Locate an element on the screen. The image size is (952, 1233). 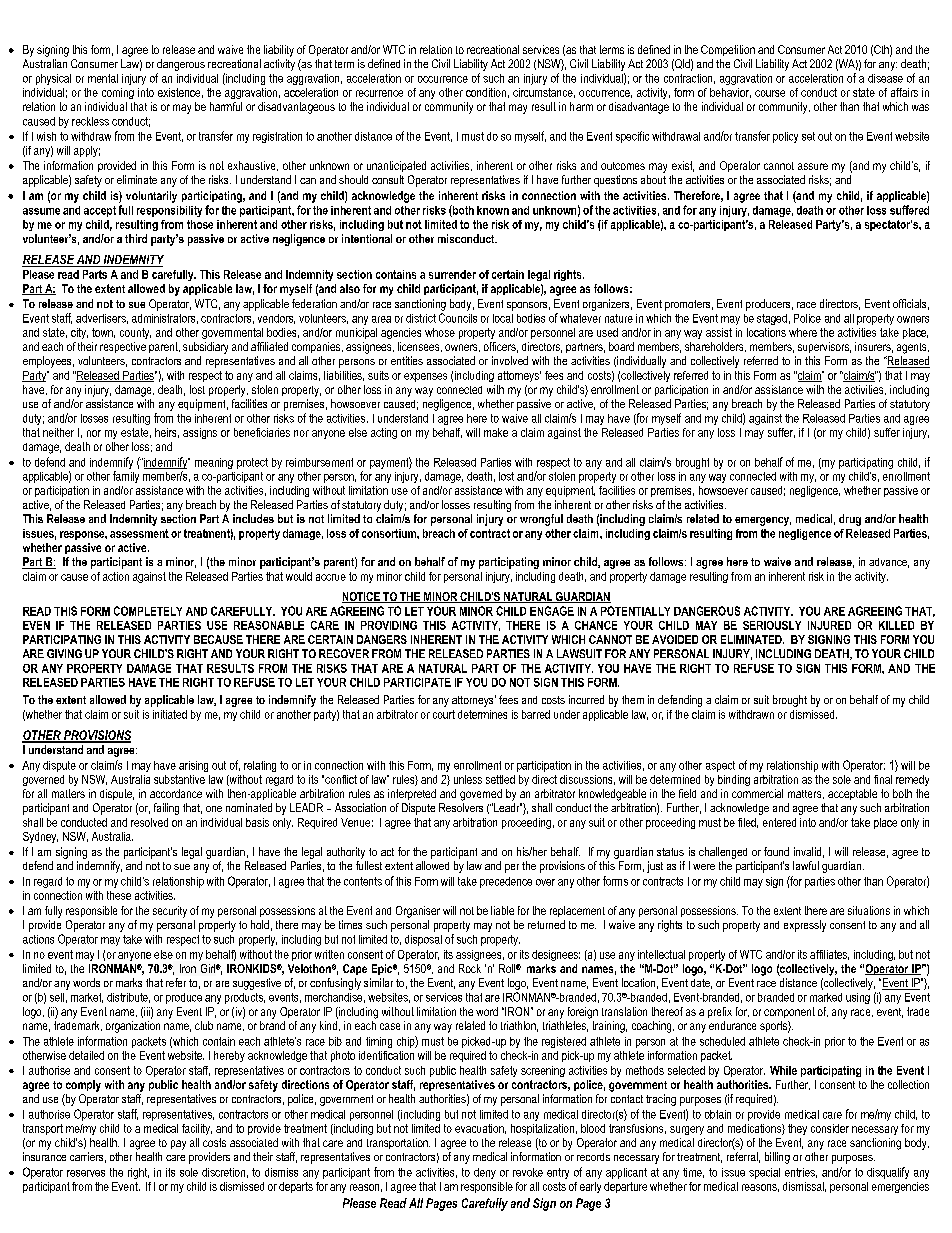
coming is located at coordinates (118, 93).
